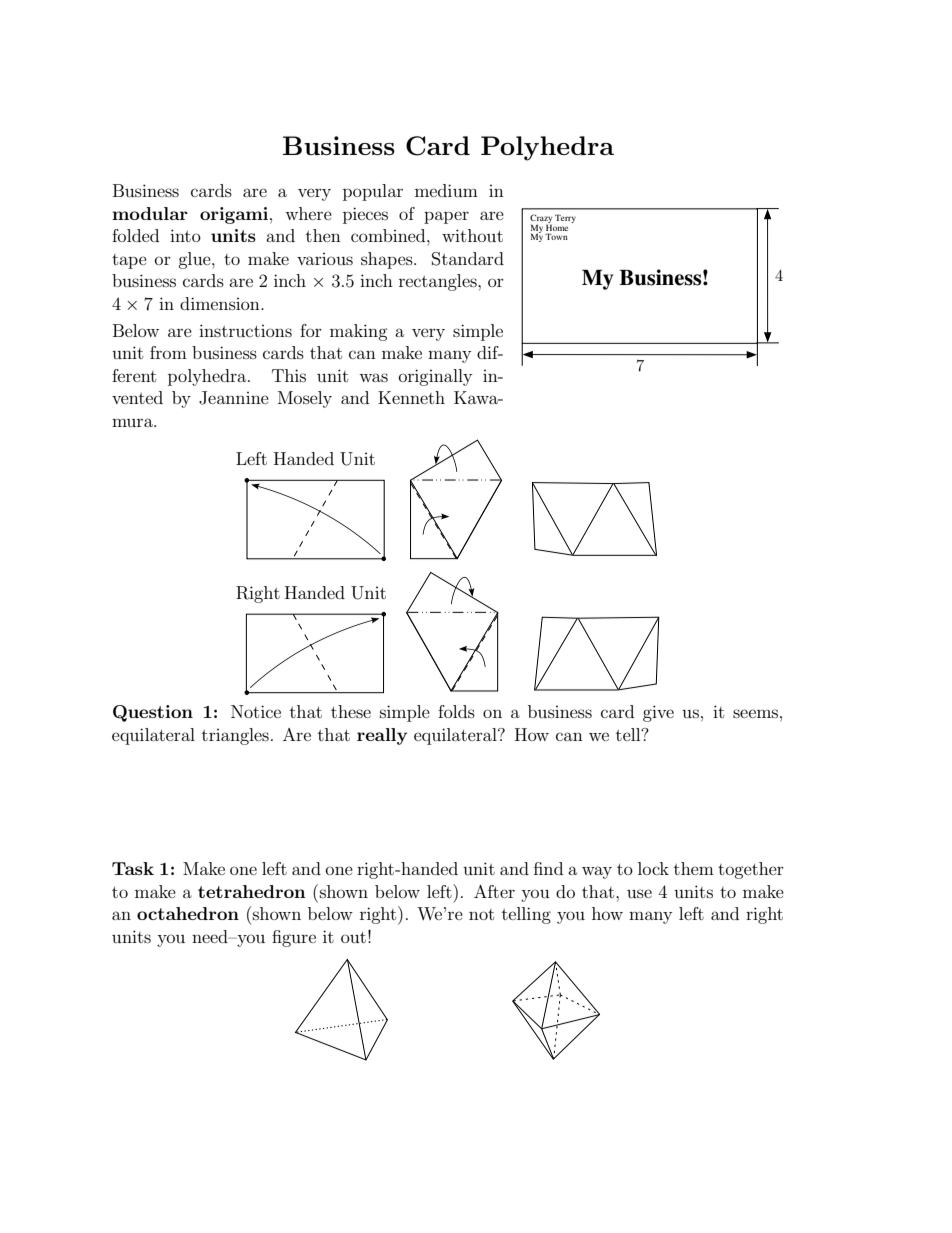 This image has height=1233, width=952. What do you see at coordinates (639, 893) in the image?
I see `use` at bounding box center [639, 893].
